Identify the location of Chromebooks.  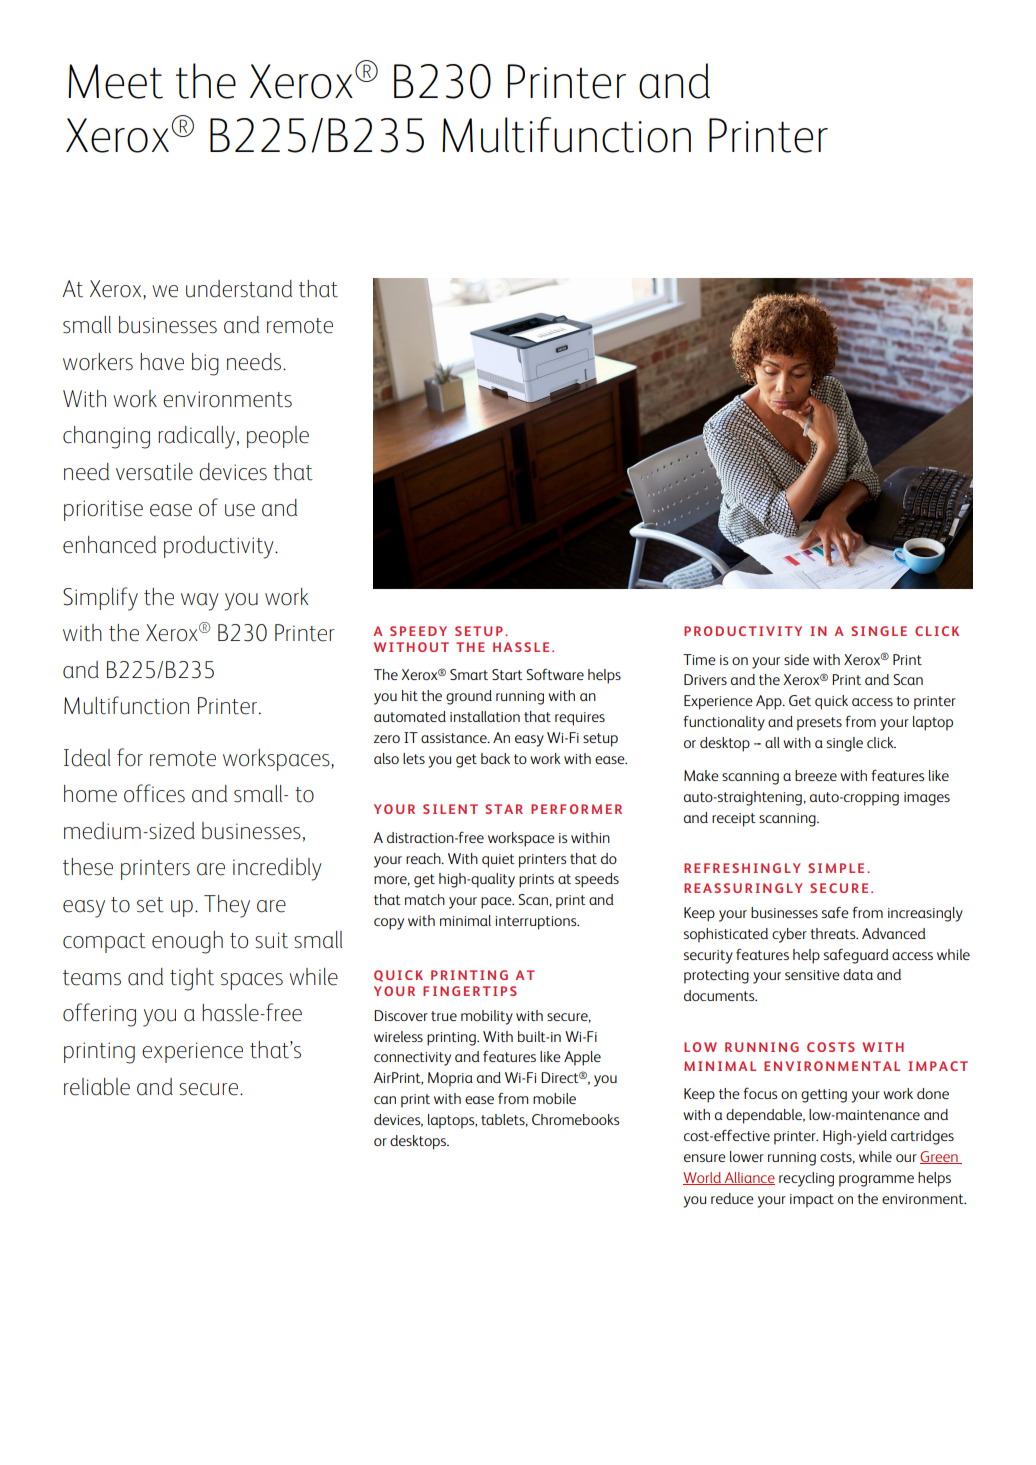
(575, 1119).
